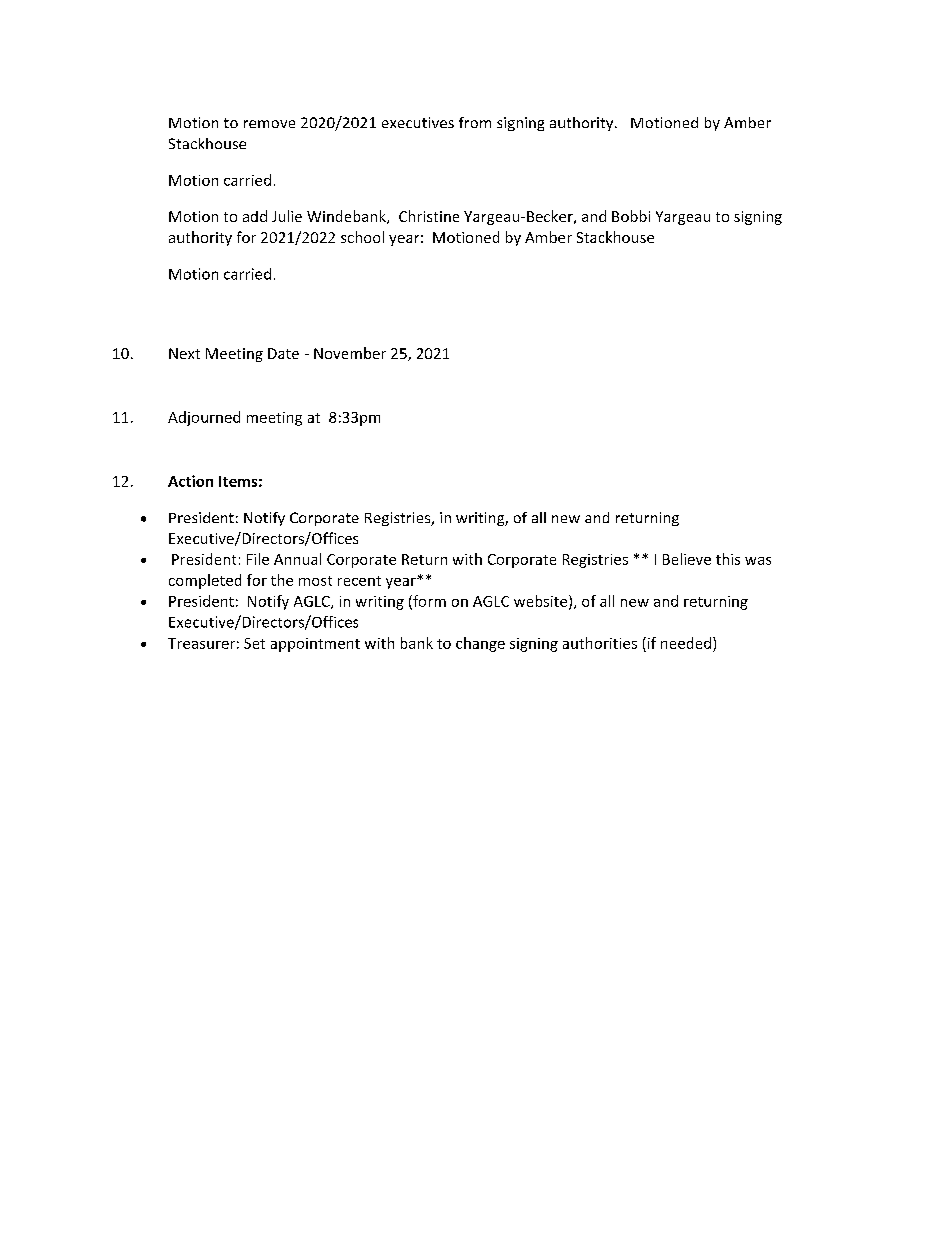 Image resolution: width=952 pixels, height=1233 pixels. I want to click on Set, so click(254, 643).
